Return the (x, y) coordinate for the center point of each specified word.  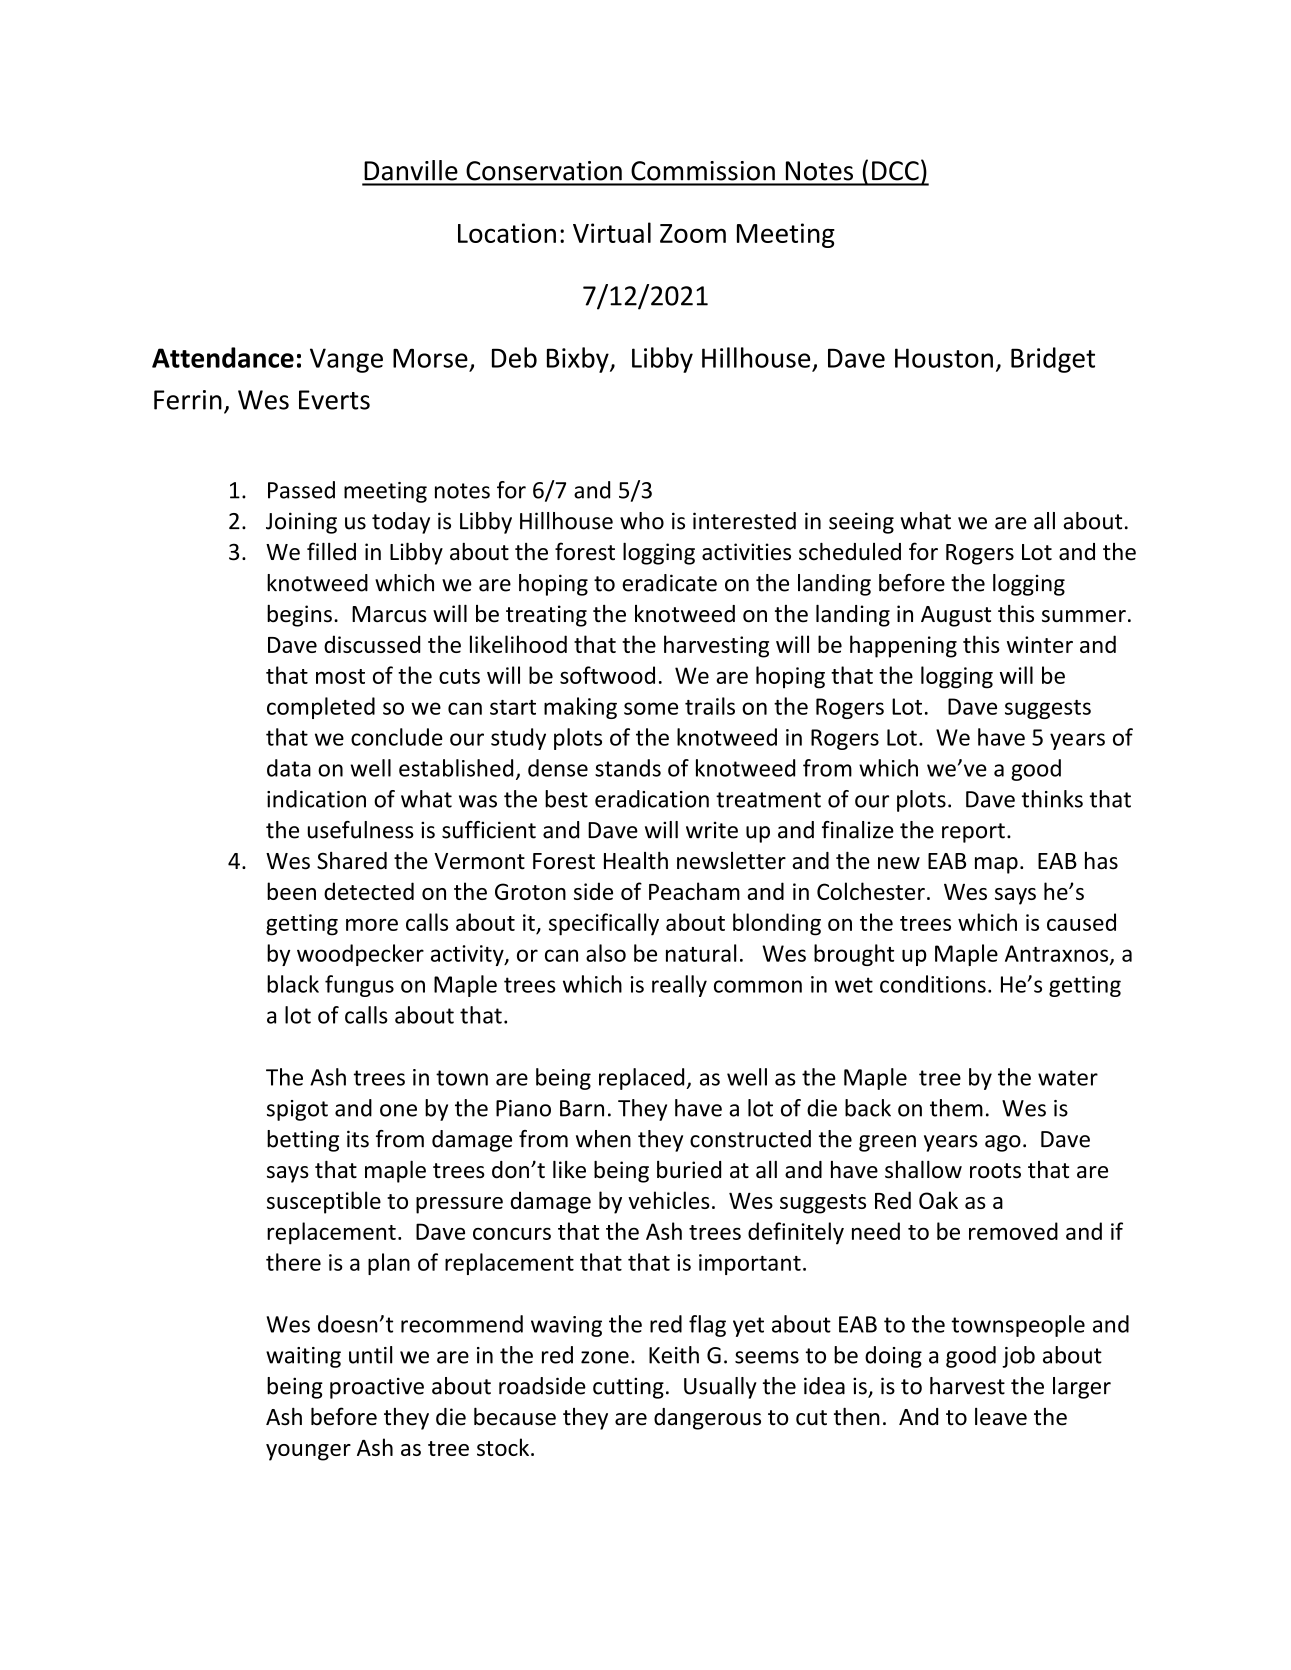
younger (308, 1452)
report (973, 833)
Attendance (223, 357)
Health (636, 860)
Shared (352, 861)
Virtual (612, 232)
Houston (944, 358)
